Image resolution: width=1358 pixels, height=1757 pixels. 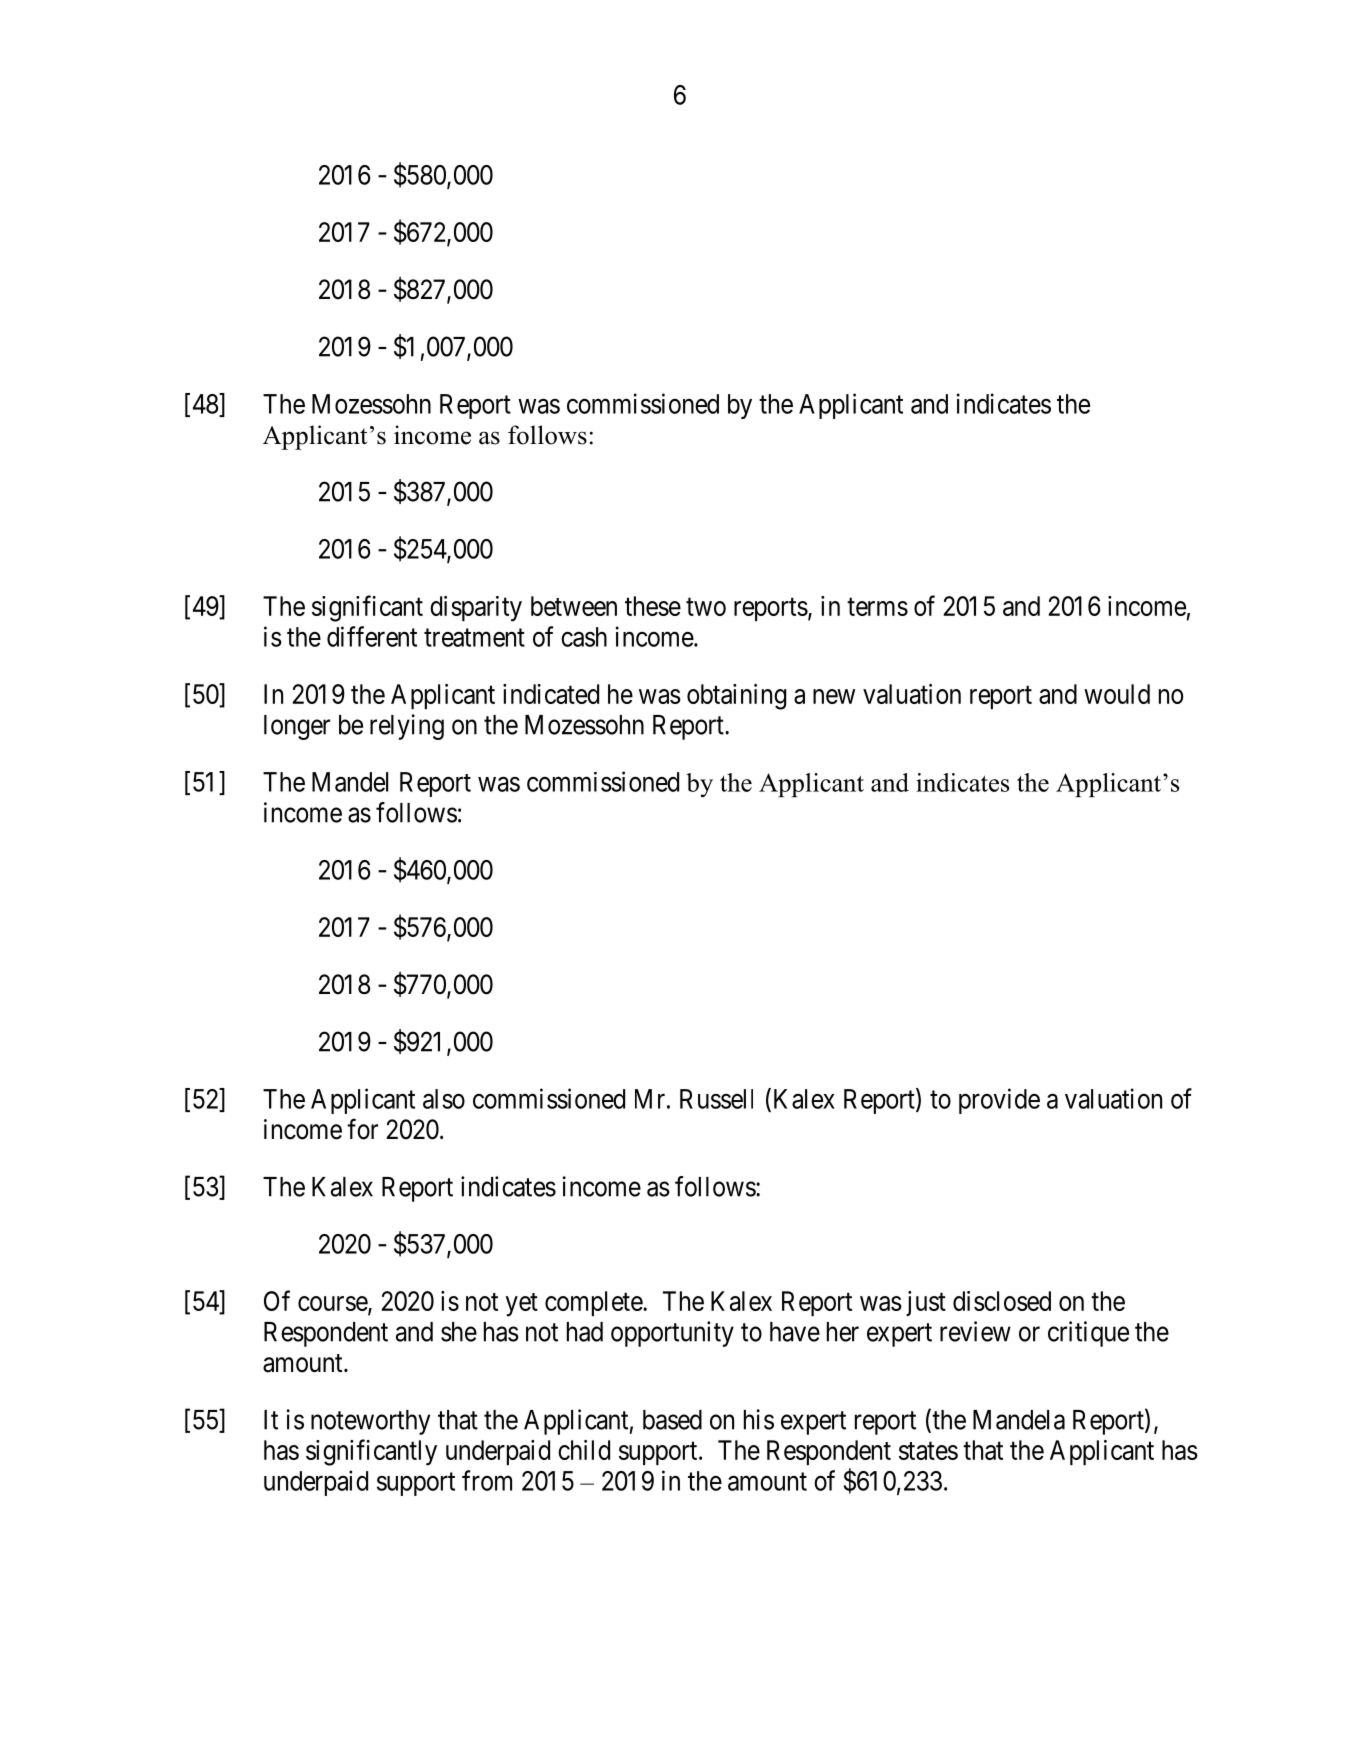 What do you see at coordinates (370, 1422) in the image?
I see `noteworthy` at bounding box center [370, 1422].
